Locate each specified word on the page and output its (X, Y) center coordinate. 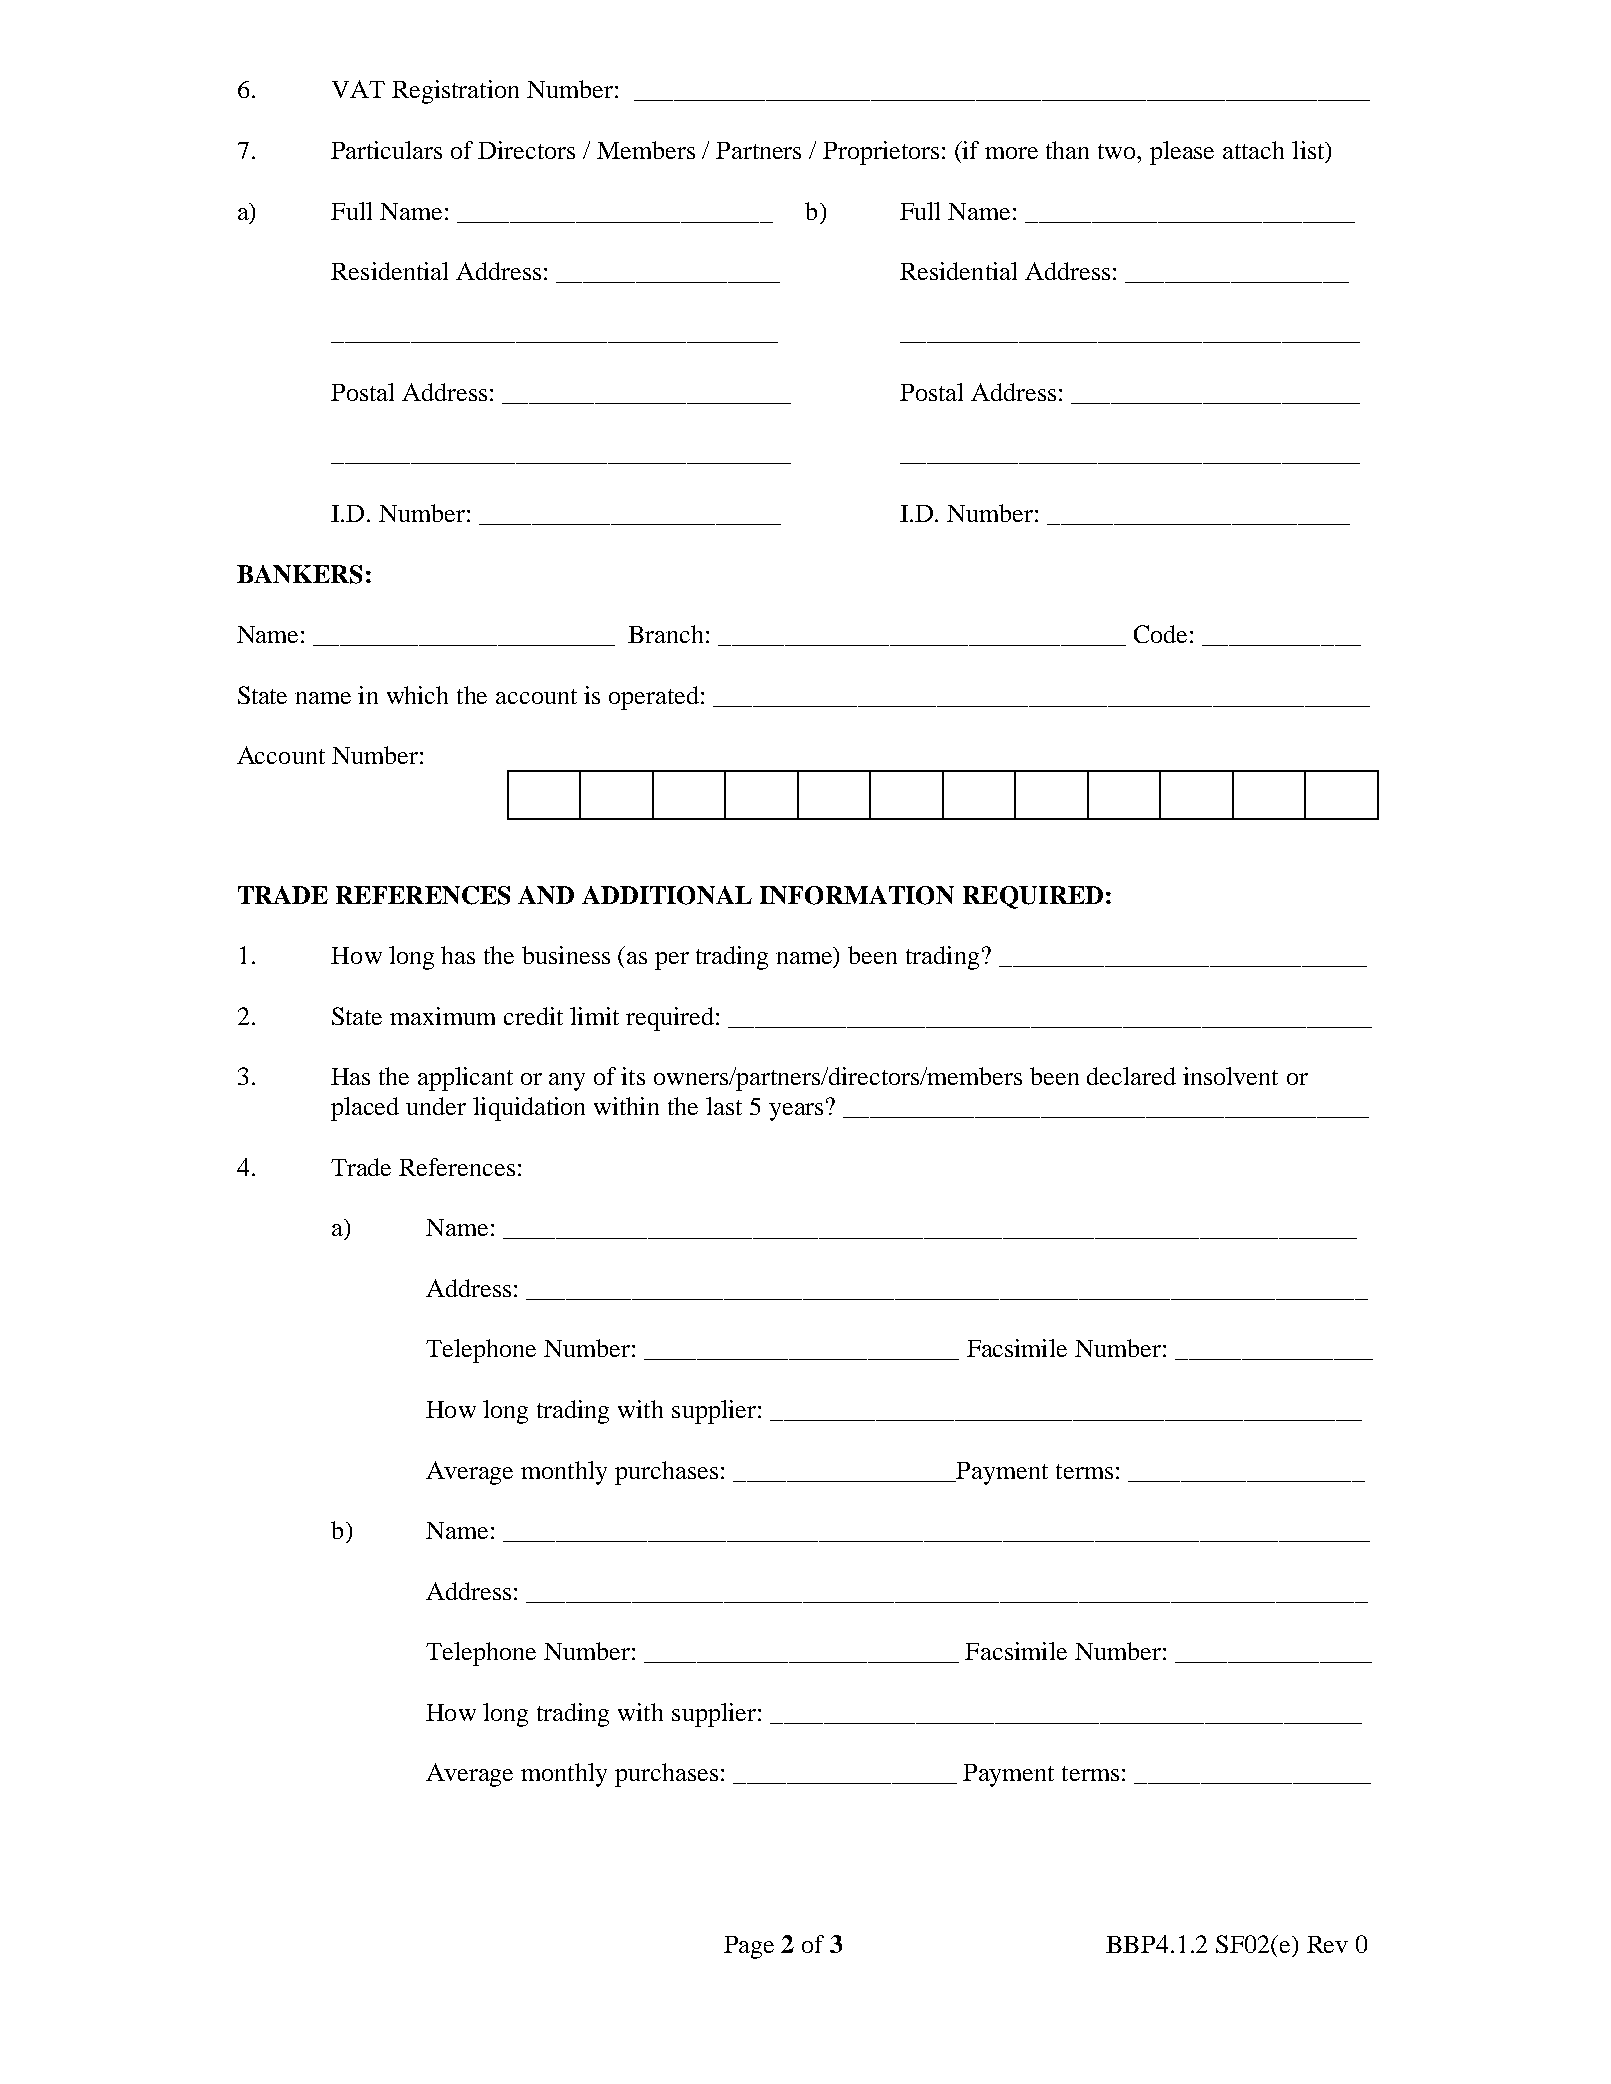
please (1182, 153)
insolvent (1230, 1076)
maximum (442, 1016)
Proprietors (881, 153)
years (796, 1112)
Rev (1327, 1944)
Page (749, 1947)
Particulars (386, 150)
